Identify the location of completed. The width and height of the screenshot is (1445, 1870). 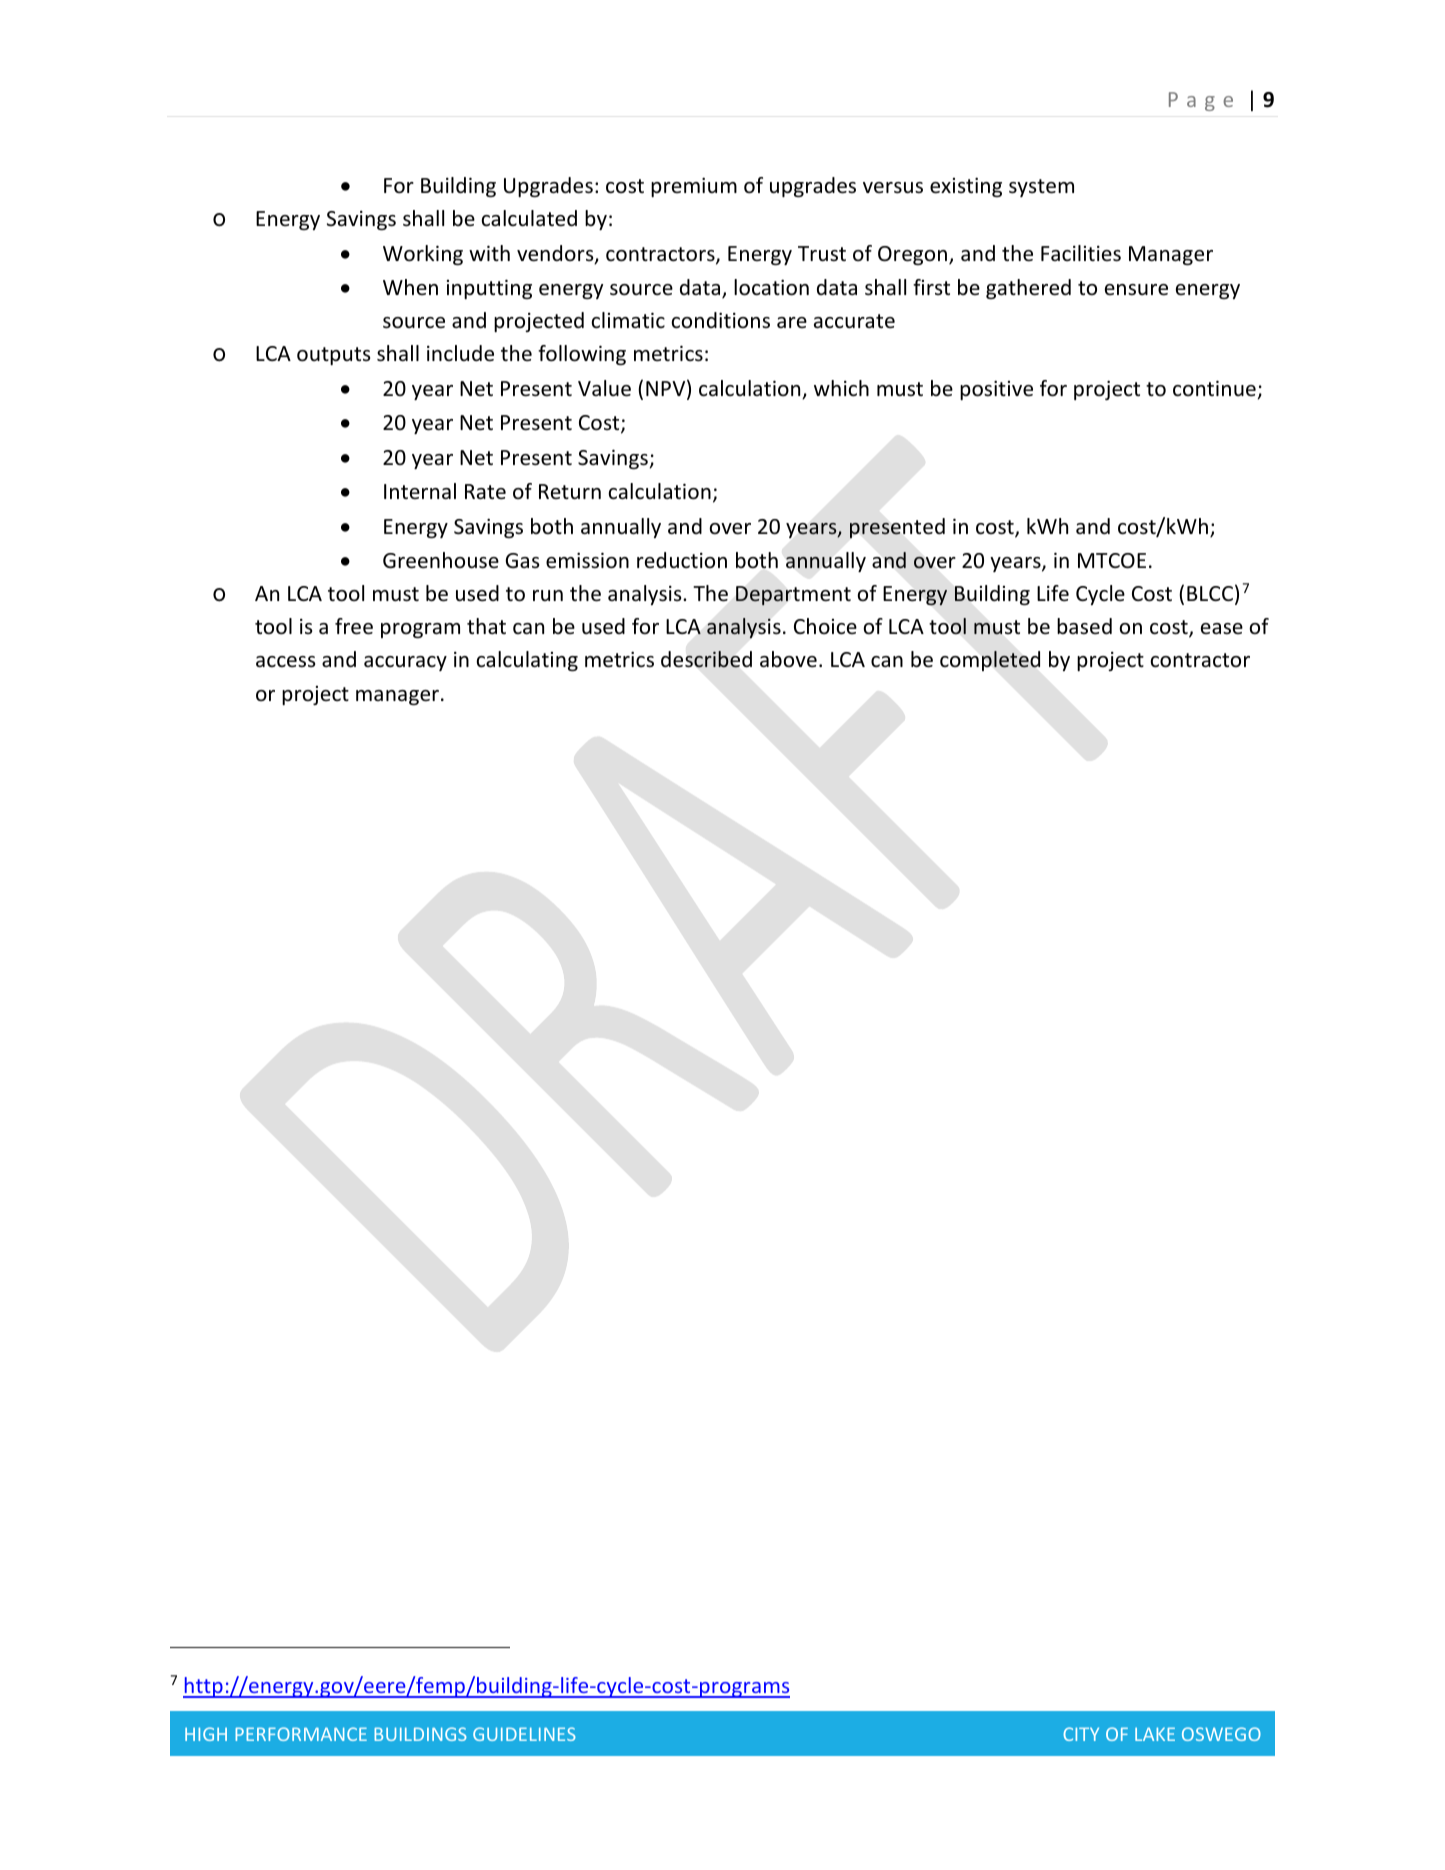
(990, 661).
